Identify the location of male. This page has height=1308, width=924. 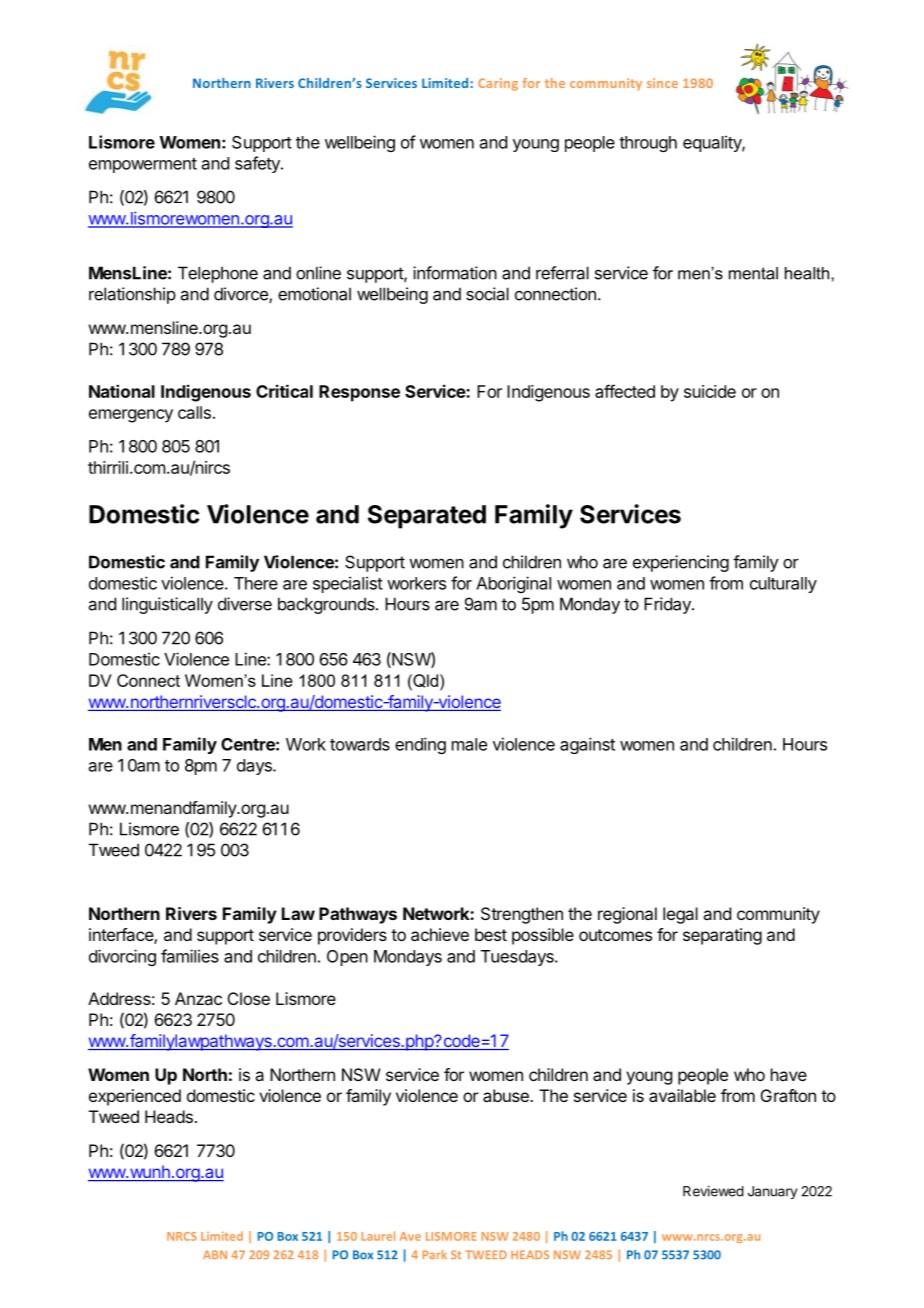
(469, 744).
